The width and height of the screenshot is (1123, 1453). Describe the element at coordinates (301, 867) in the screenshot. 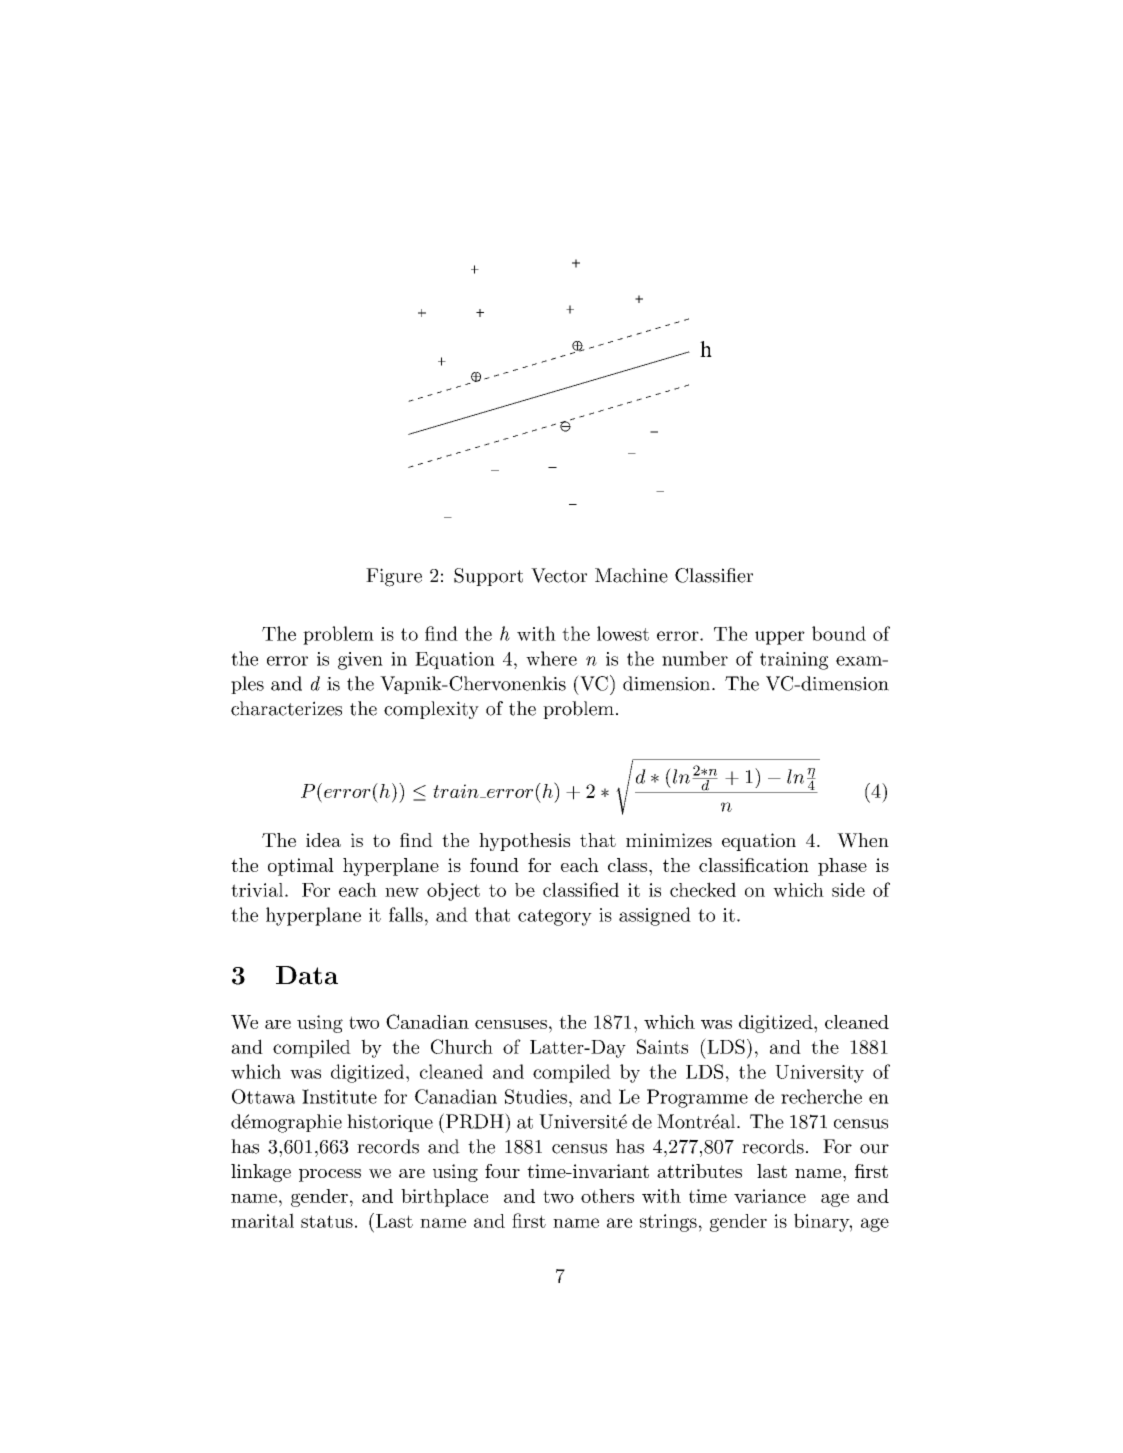

I see `optimal` at that location.
